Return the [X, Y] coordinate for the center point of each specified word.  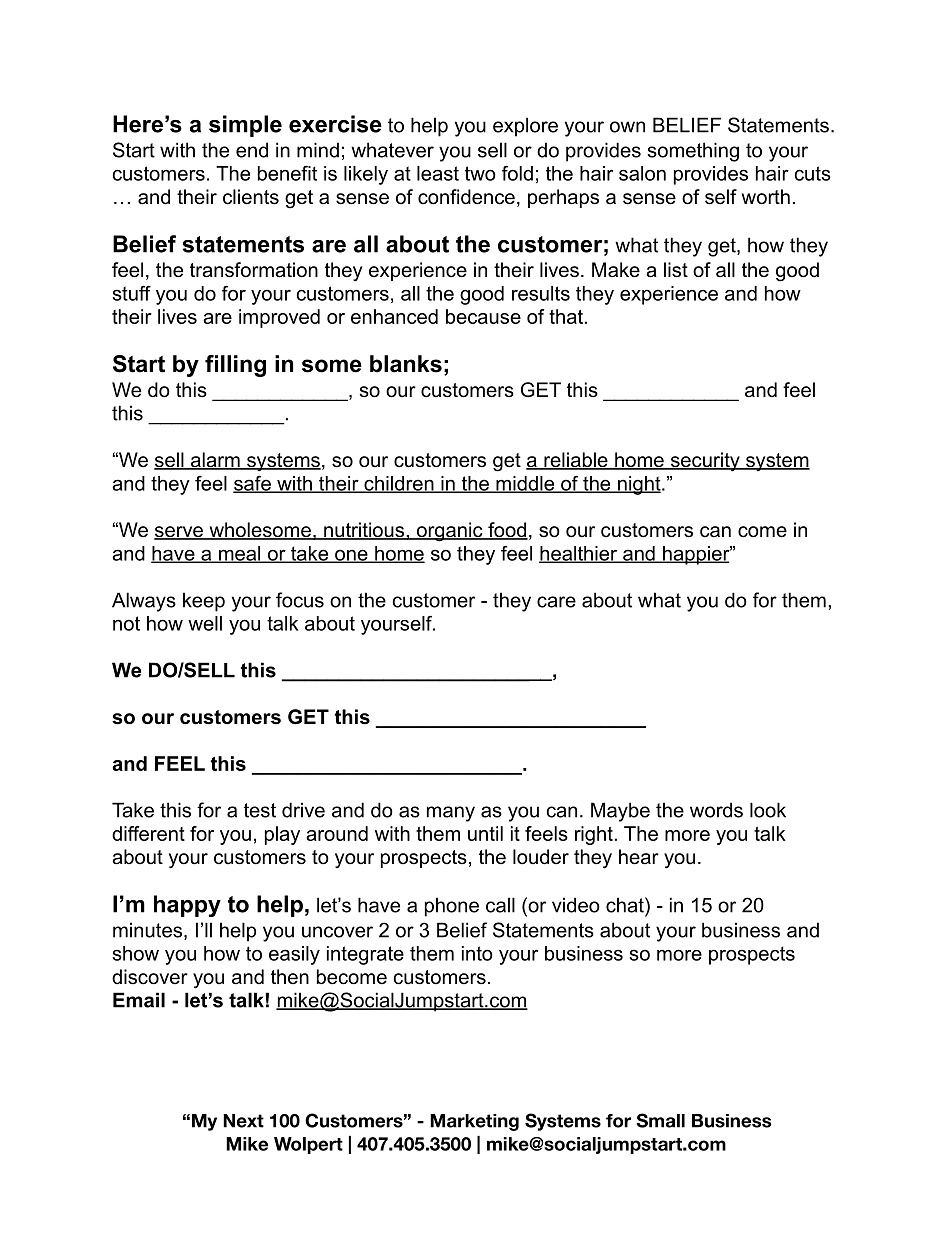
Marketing [474, 1122]
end [252, 150]
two [480, 173]
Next [243, 1121]
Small [660, 1120]
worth [766, 197]
